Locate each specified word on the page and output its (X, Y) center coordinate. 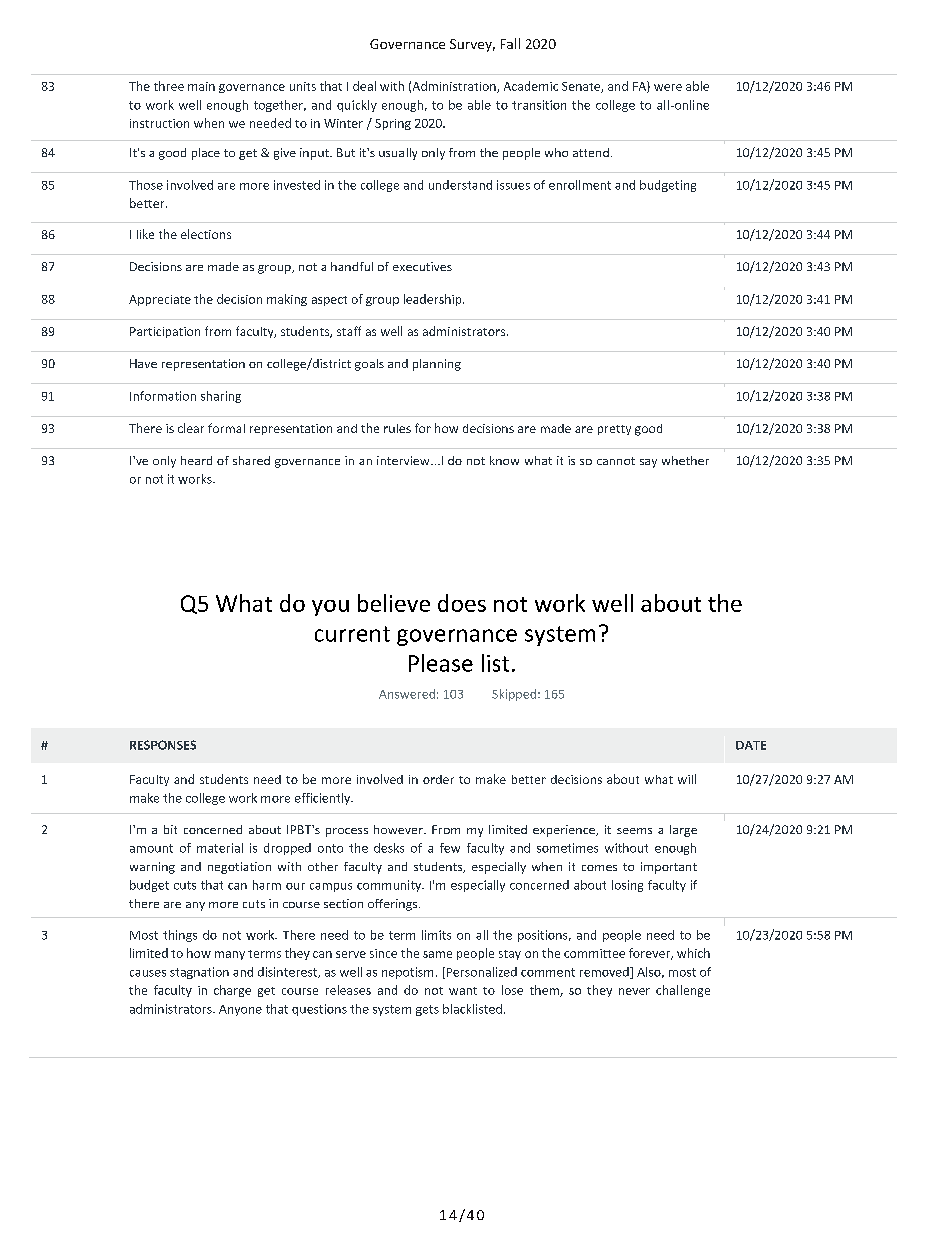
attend (591, 152)
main (201, 86)
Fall (510, 43)
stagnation (199, 973)
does (462, 603)
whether (685, 460)
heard (196, 460)
